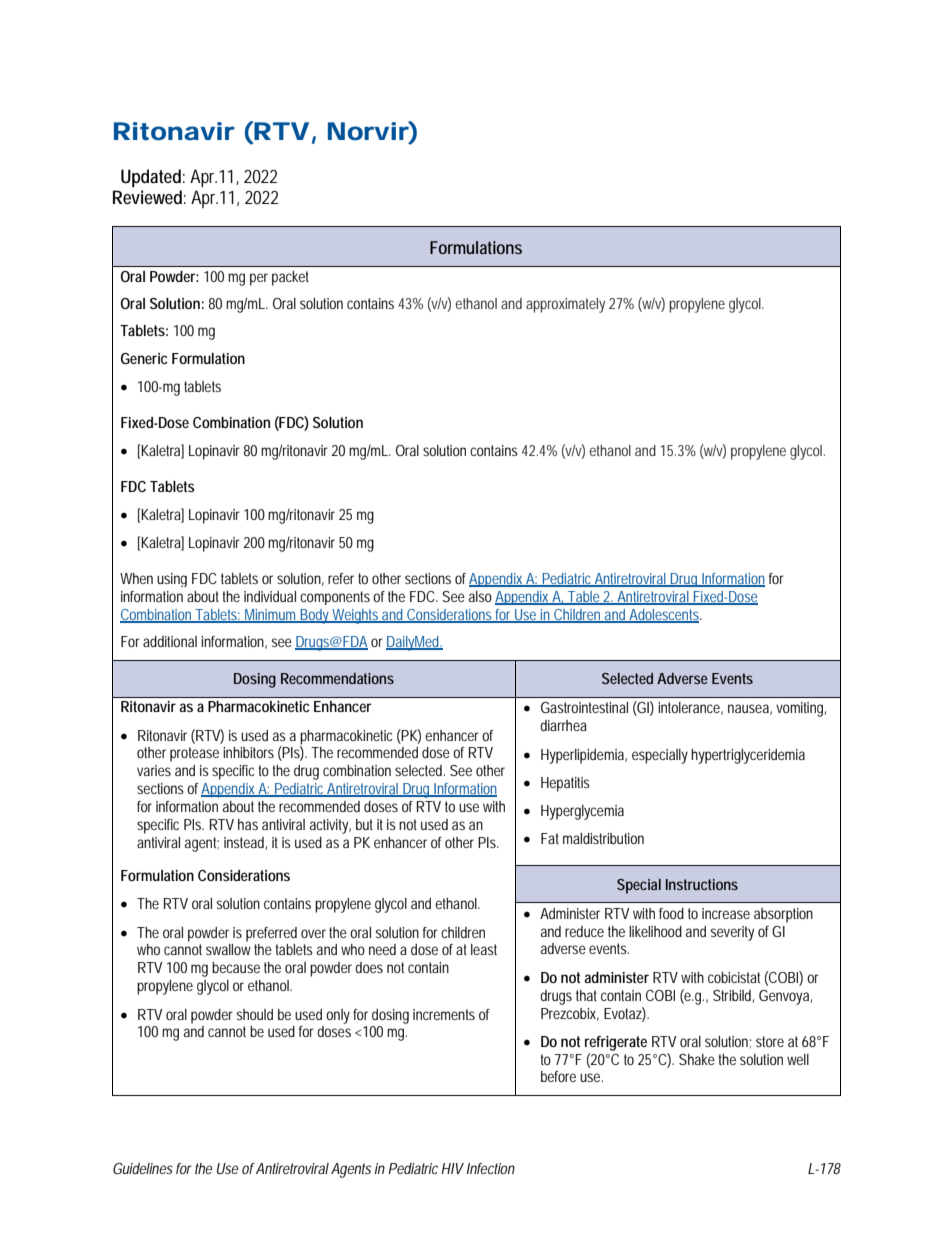 The width and height of the screenshot is (952, 1233). What do you see at coordinates (565, 305) in the screenshot?
I see `approximately` at bounding box center [565, 305].
